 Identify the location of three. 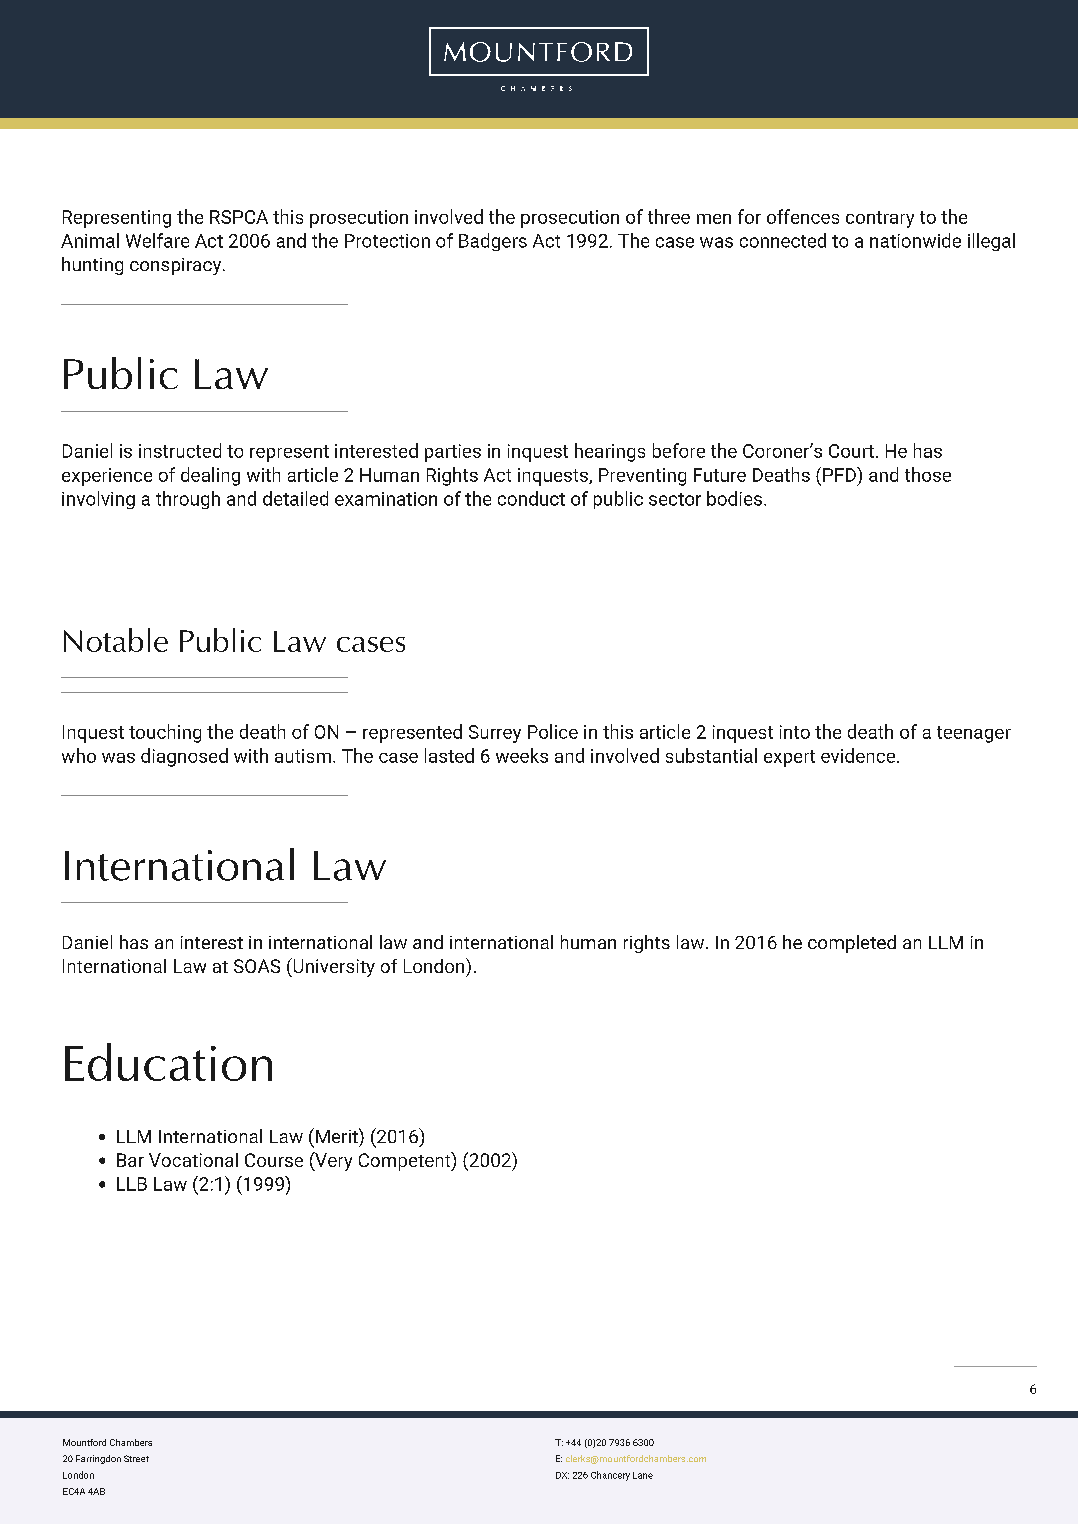
(669, 216).
